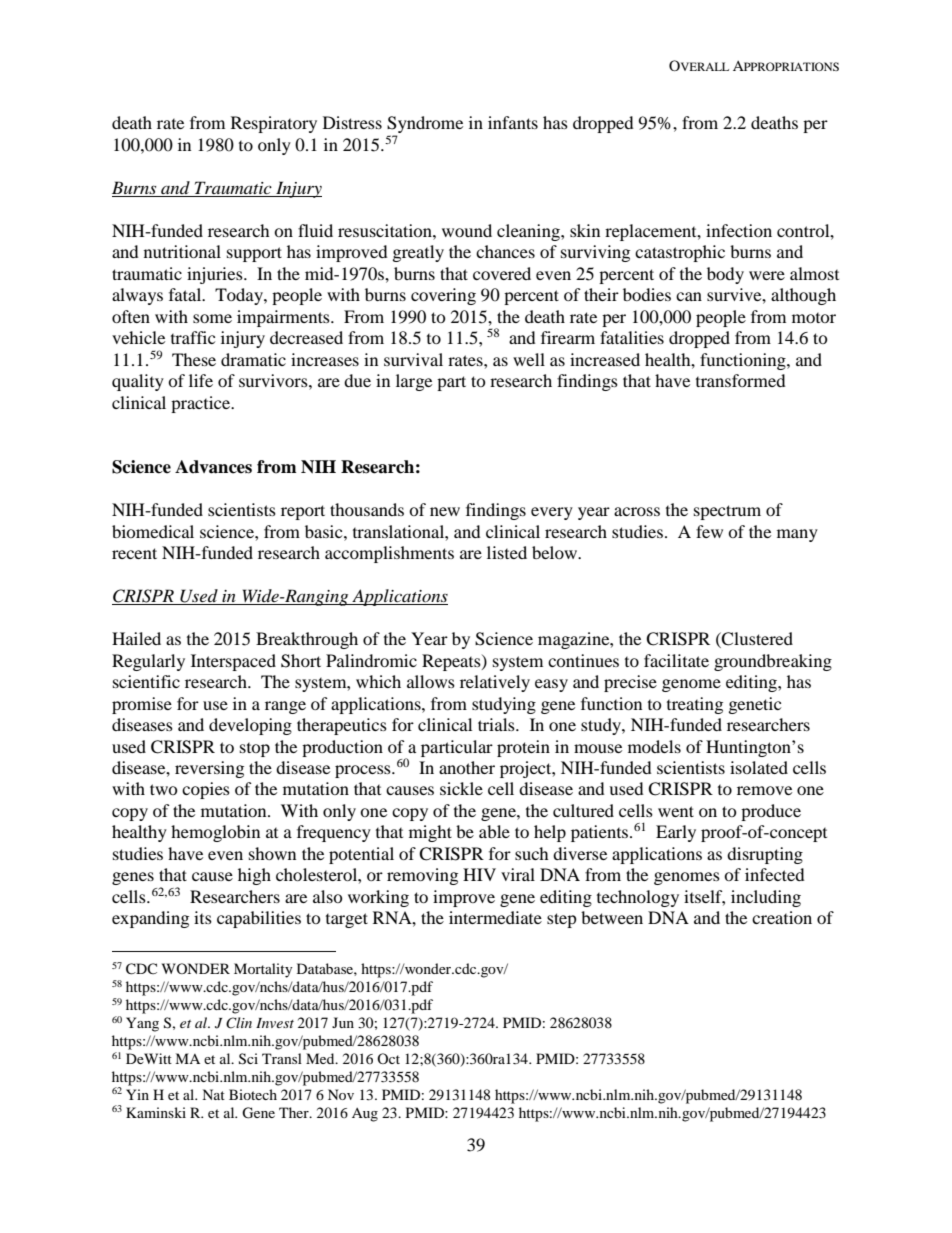 This page has width=952, height=1233. What do you see at coordinates (513, 122) in the page?
I see `infants` at bounding box center [513, 122].
